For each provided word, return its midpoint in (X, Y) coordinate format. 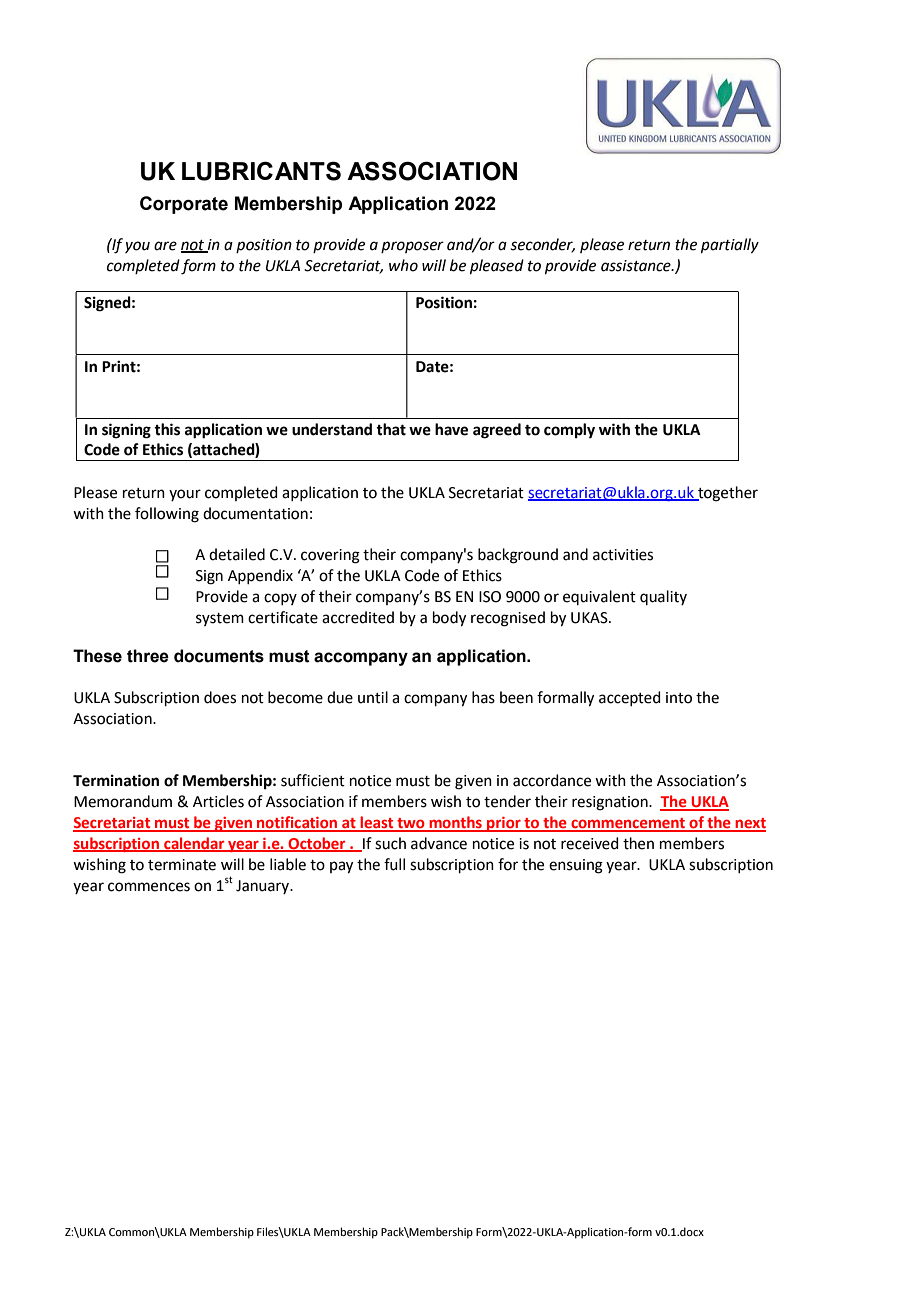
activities (623, 555)
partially (730, 246)
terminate (182, 865)
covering (330, 556)
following (167, 515)
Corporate (184, 205)
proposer (412, 247)
